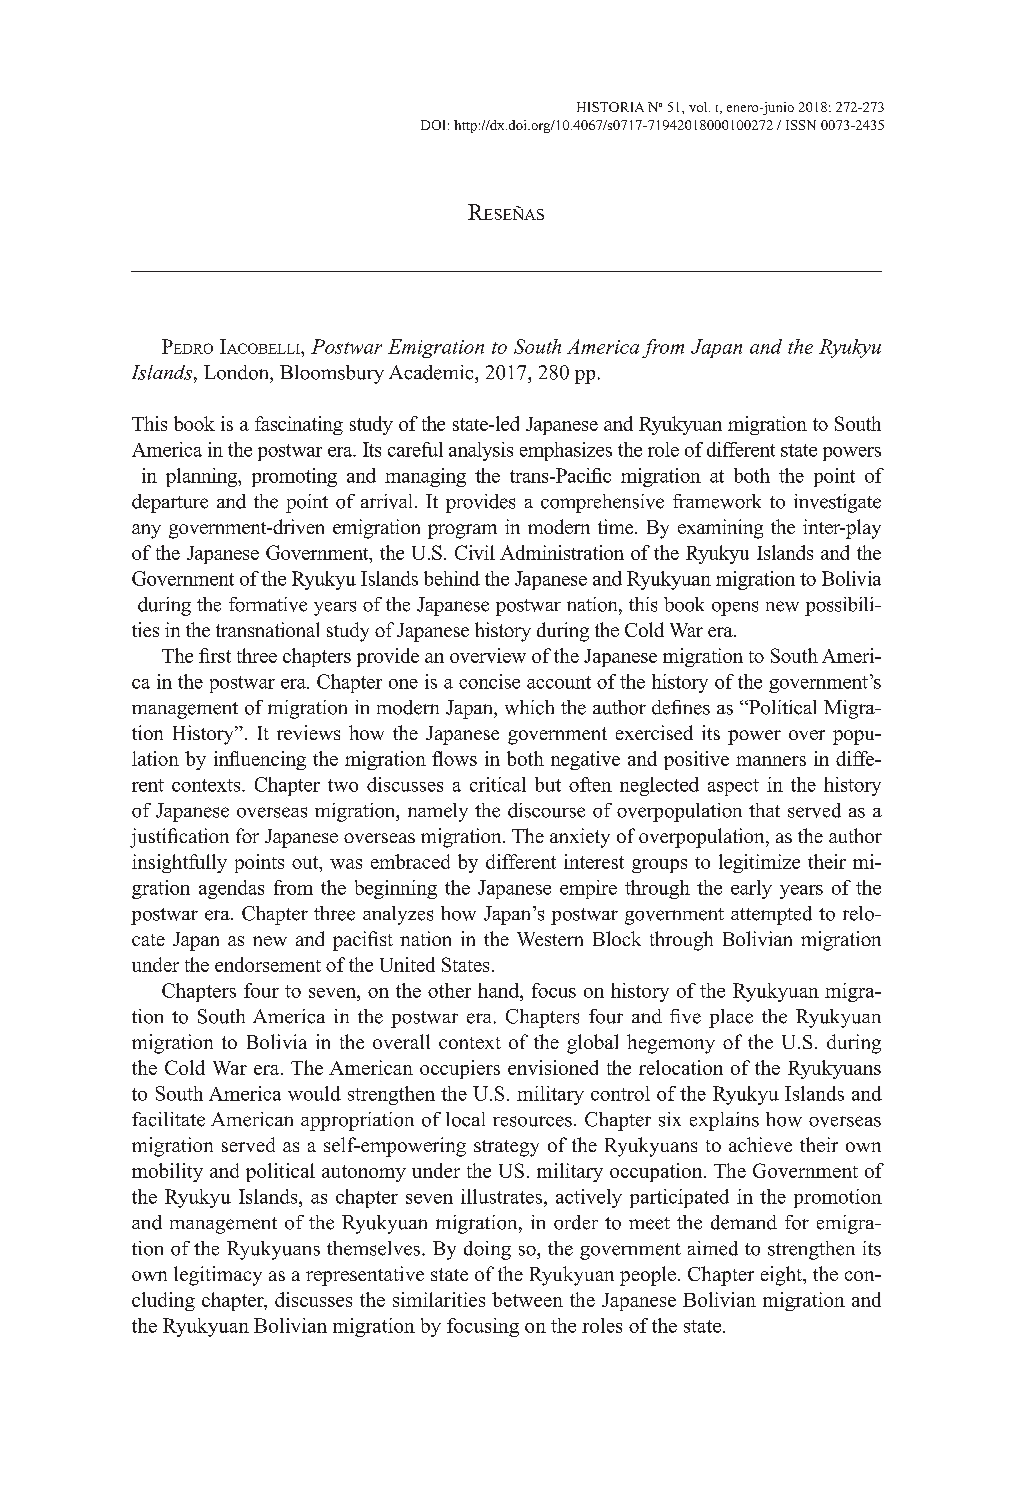 The image size is (1013, 1494). I want to click on HISTORIA, so click(610, 107).
